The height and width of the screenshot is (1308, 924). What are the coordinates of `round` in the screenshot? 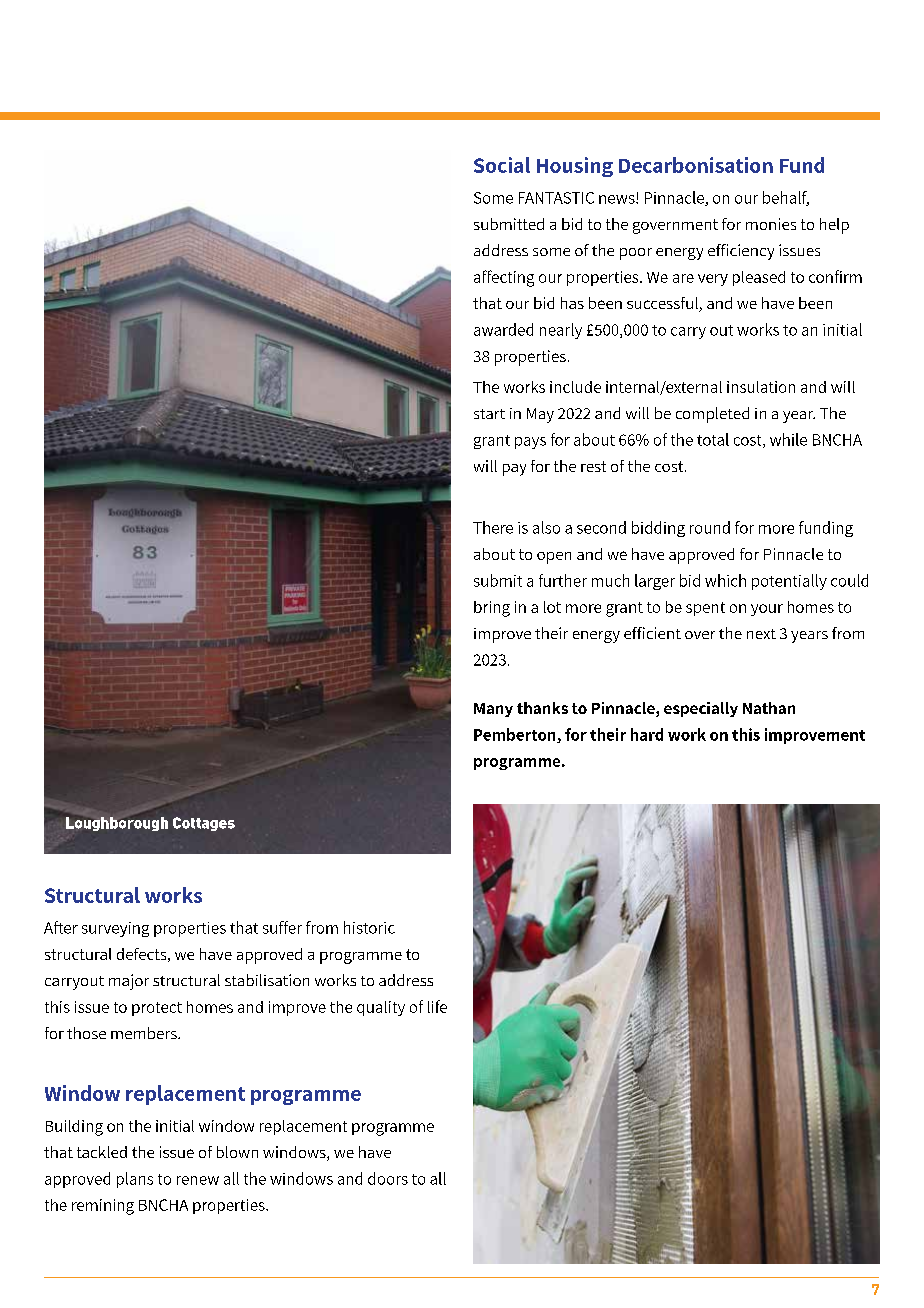 It's located at (710, 527).
